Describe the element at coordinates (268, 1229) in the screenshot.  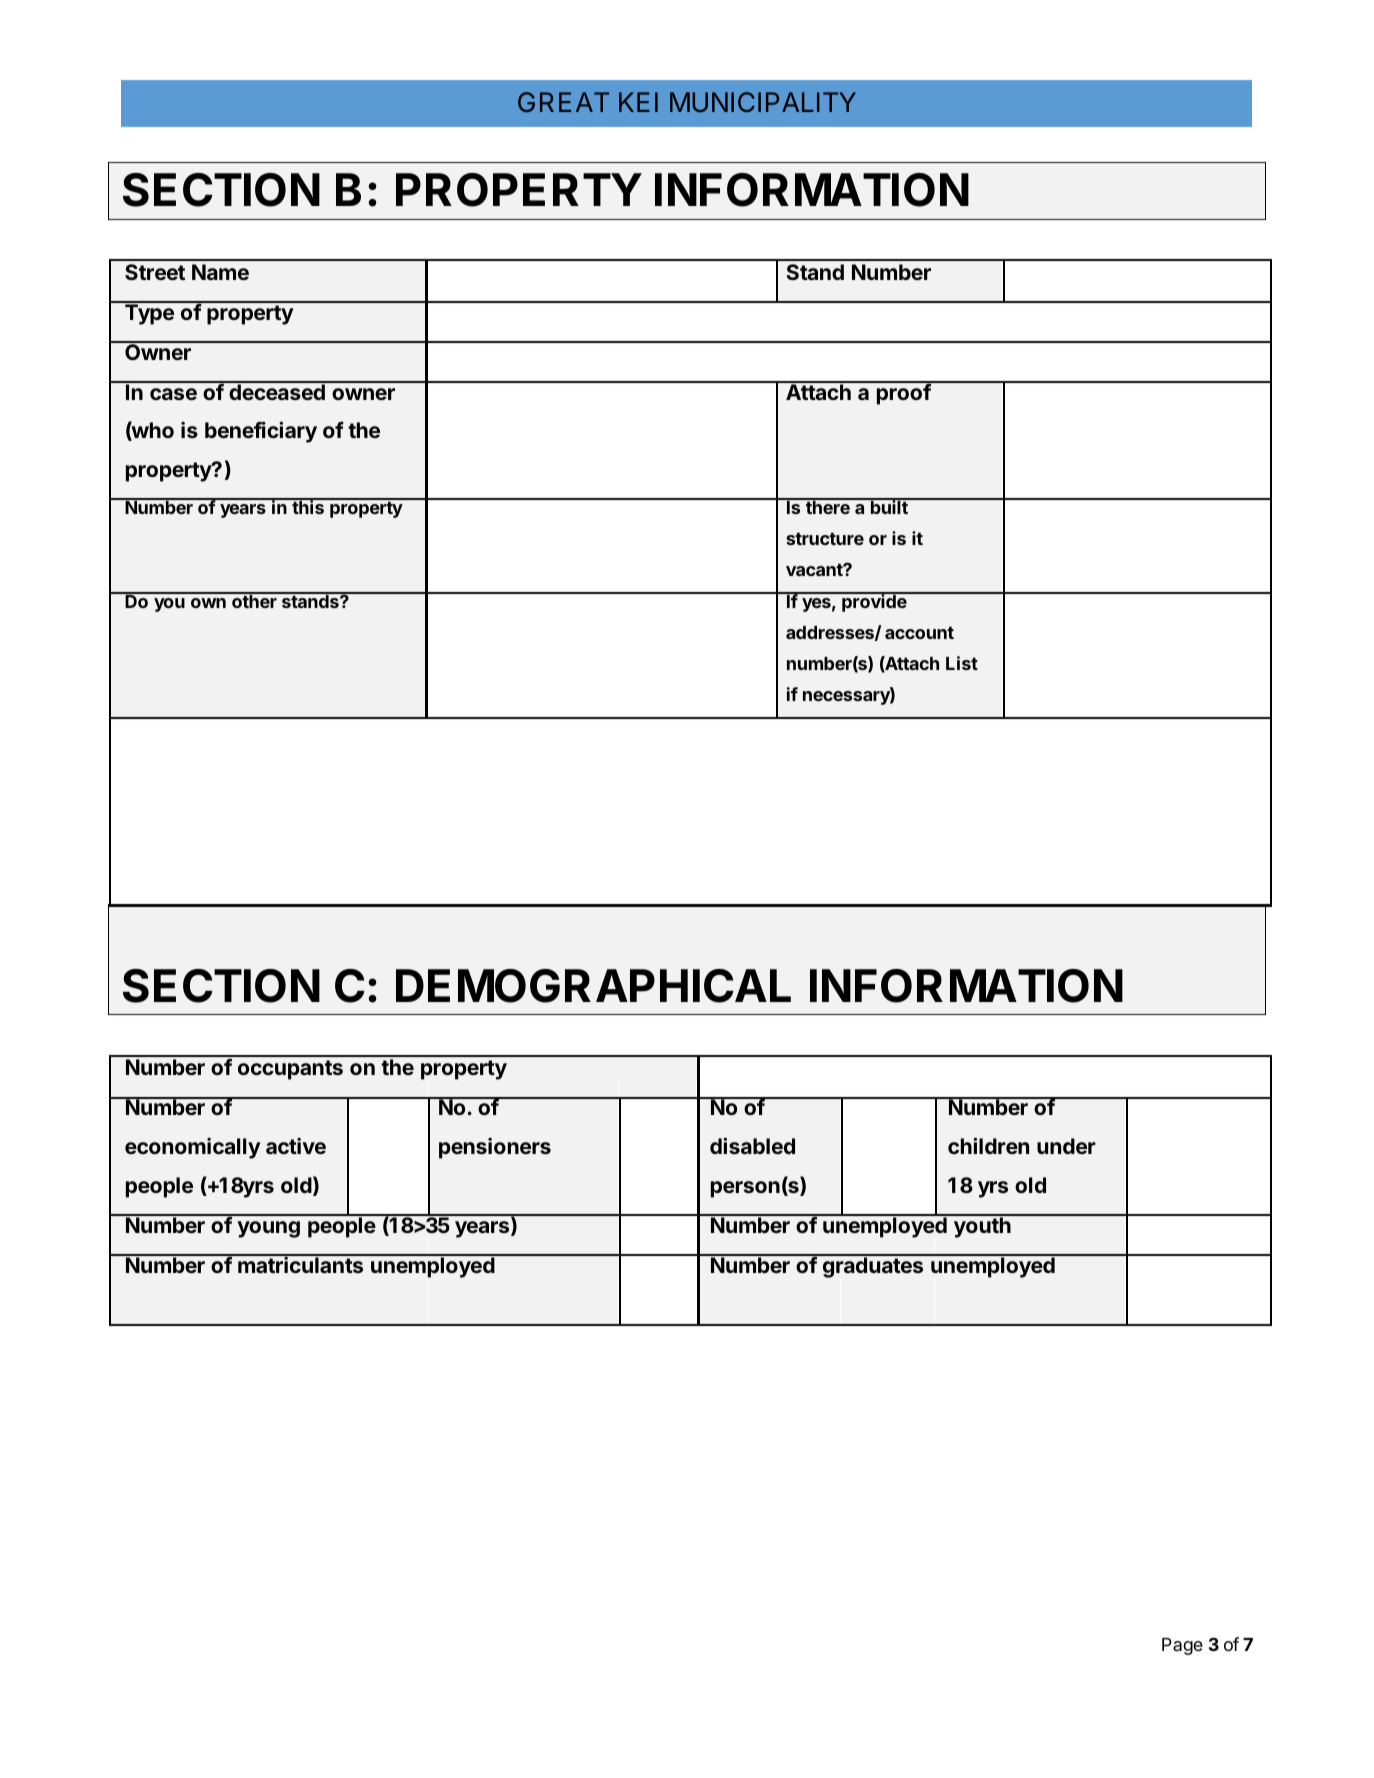
I see `young` at that location.
